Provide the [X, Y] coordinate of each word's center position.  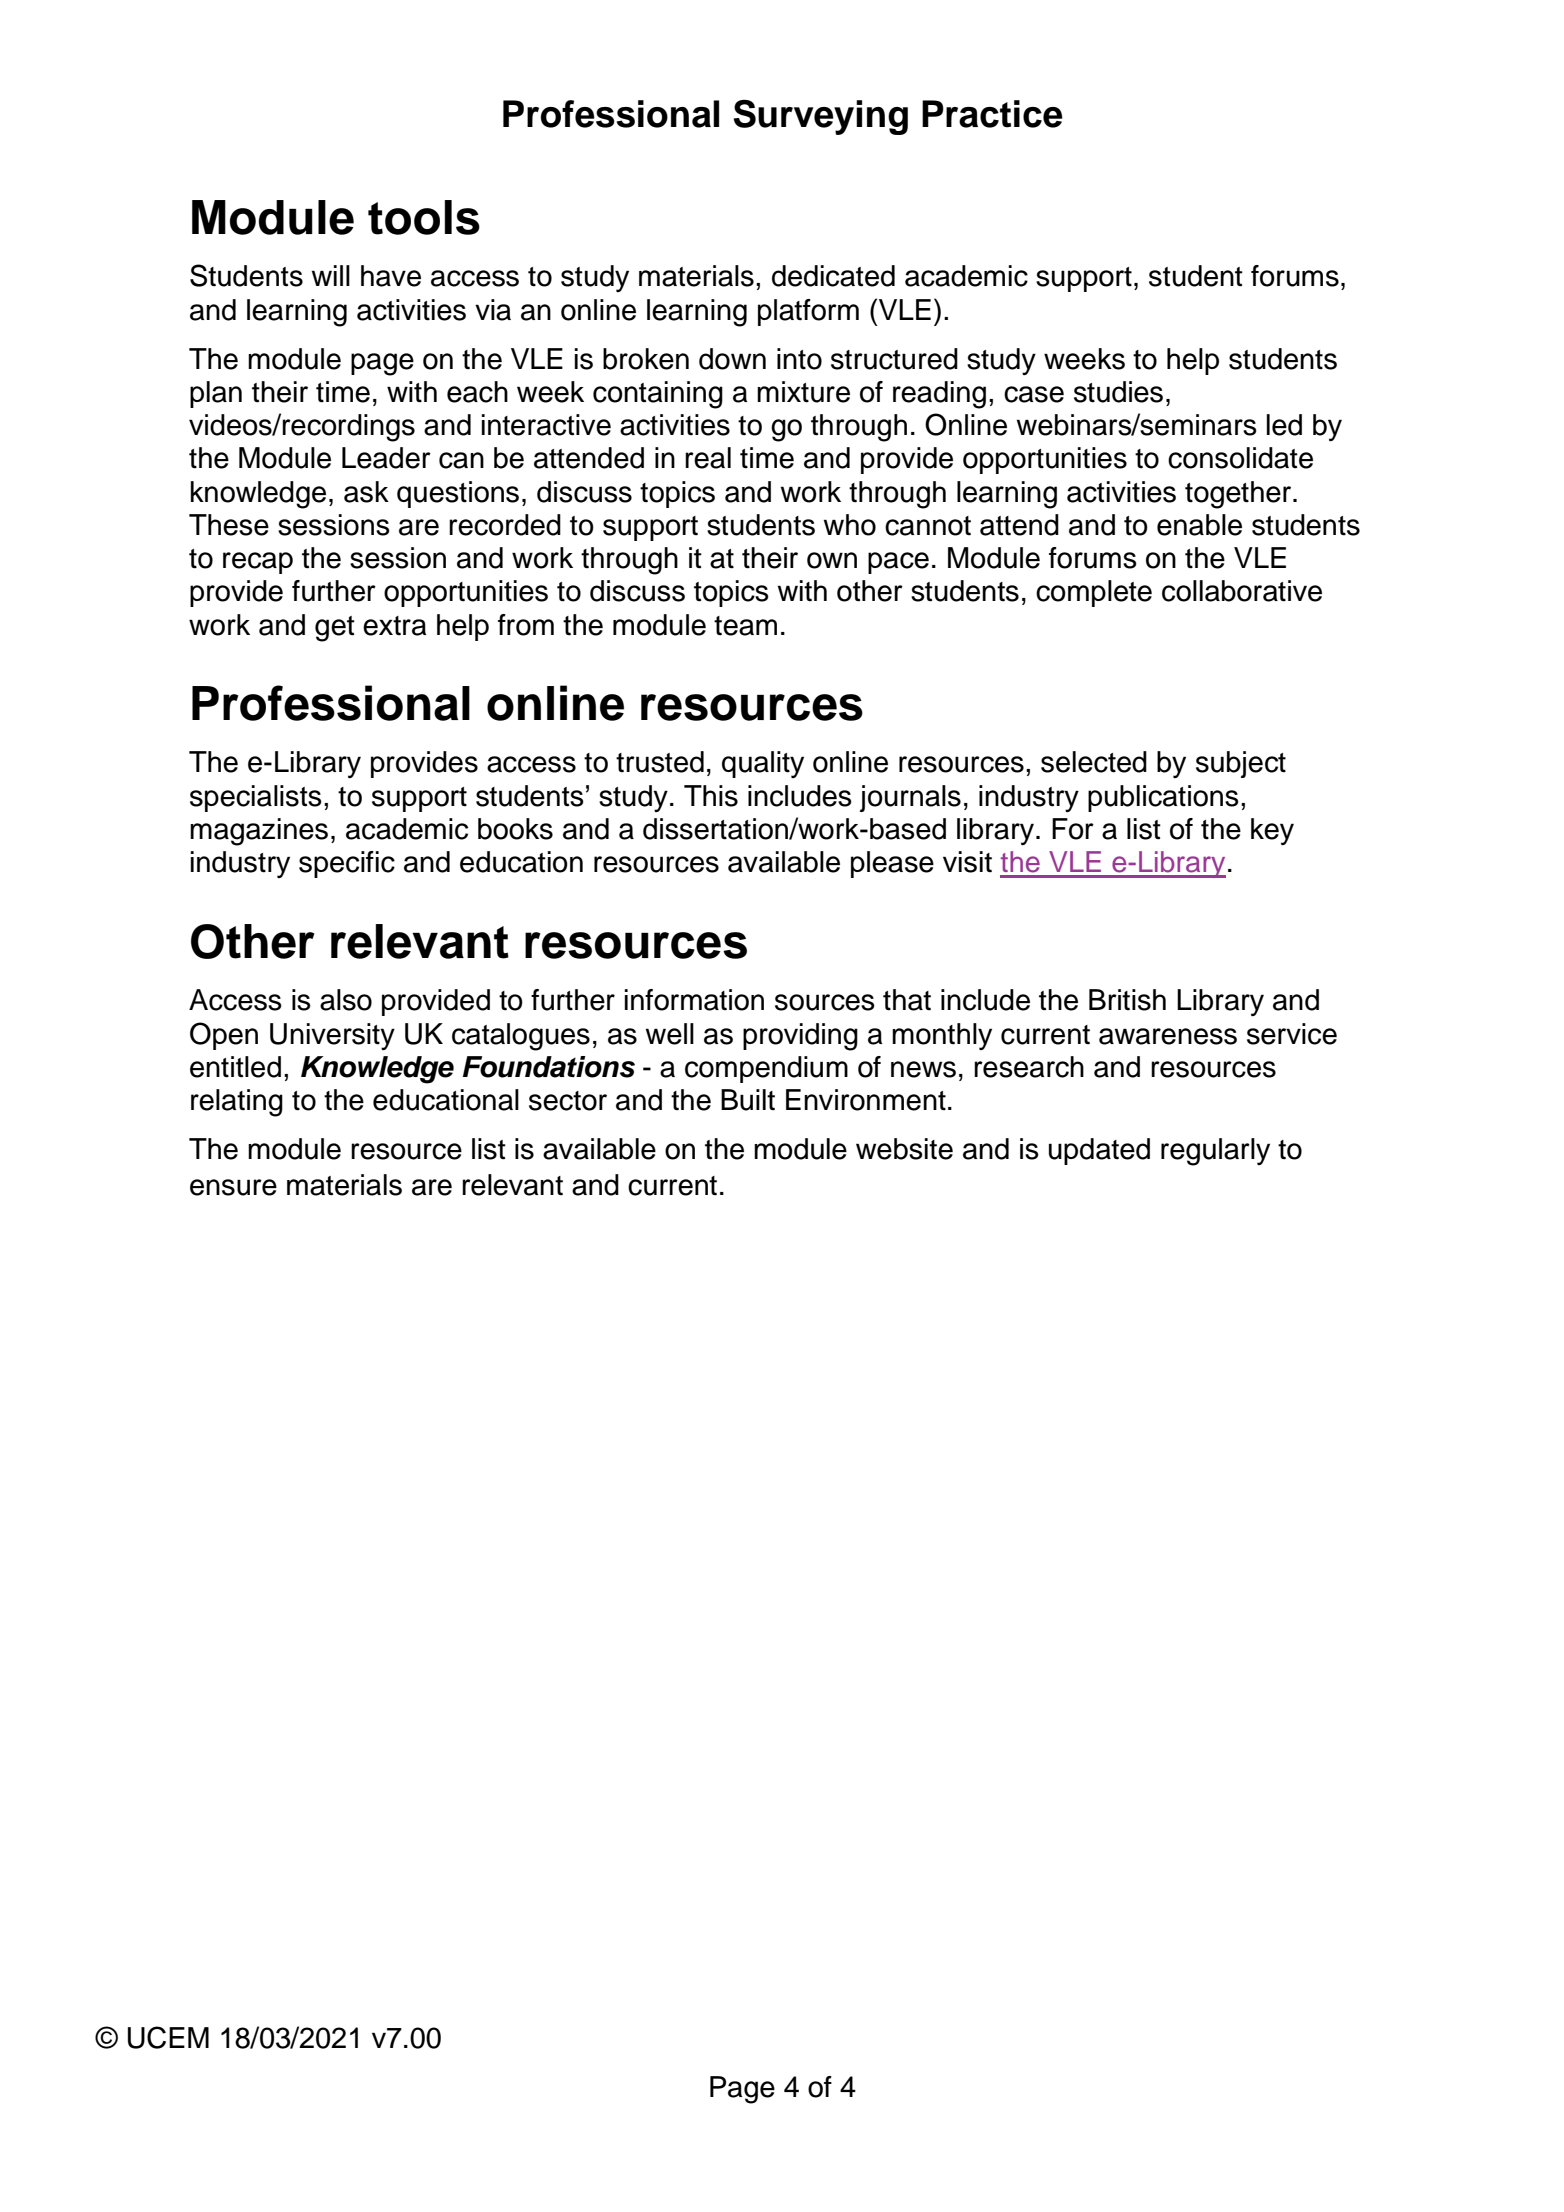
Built [748, 1100]
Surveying [821, 117]
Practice [992, 114]
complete [1094, 593]
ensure [233, 1187]
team [745, 626]
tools [424, 217]
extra [394, 626]
